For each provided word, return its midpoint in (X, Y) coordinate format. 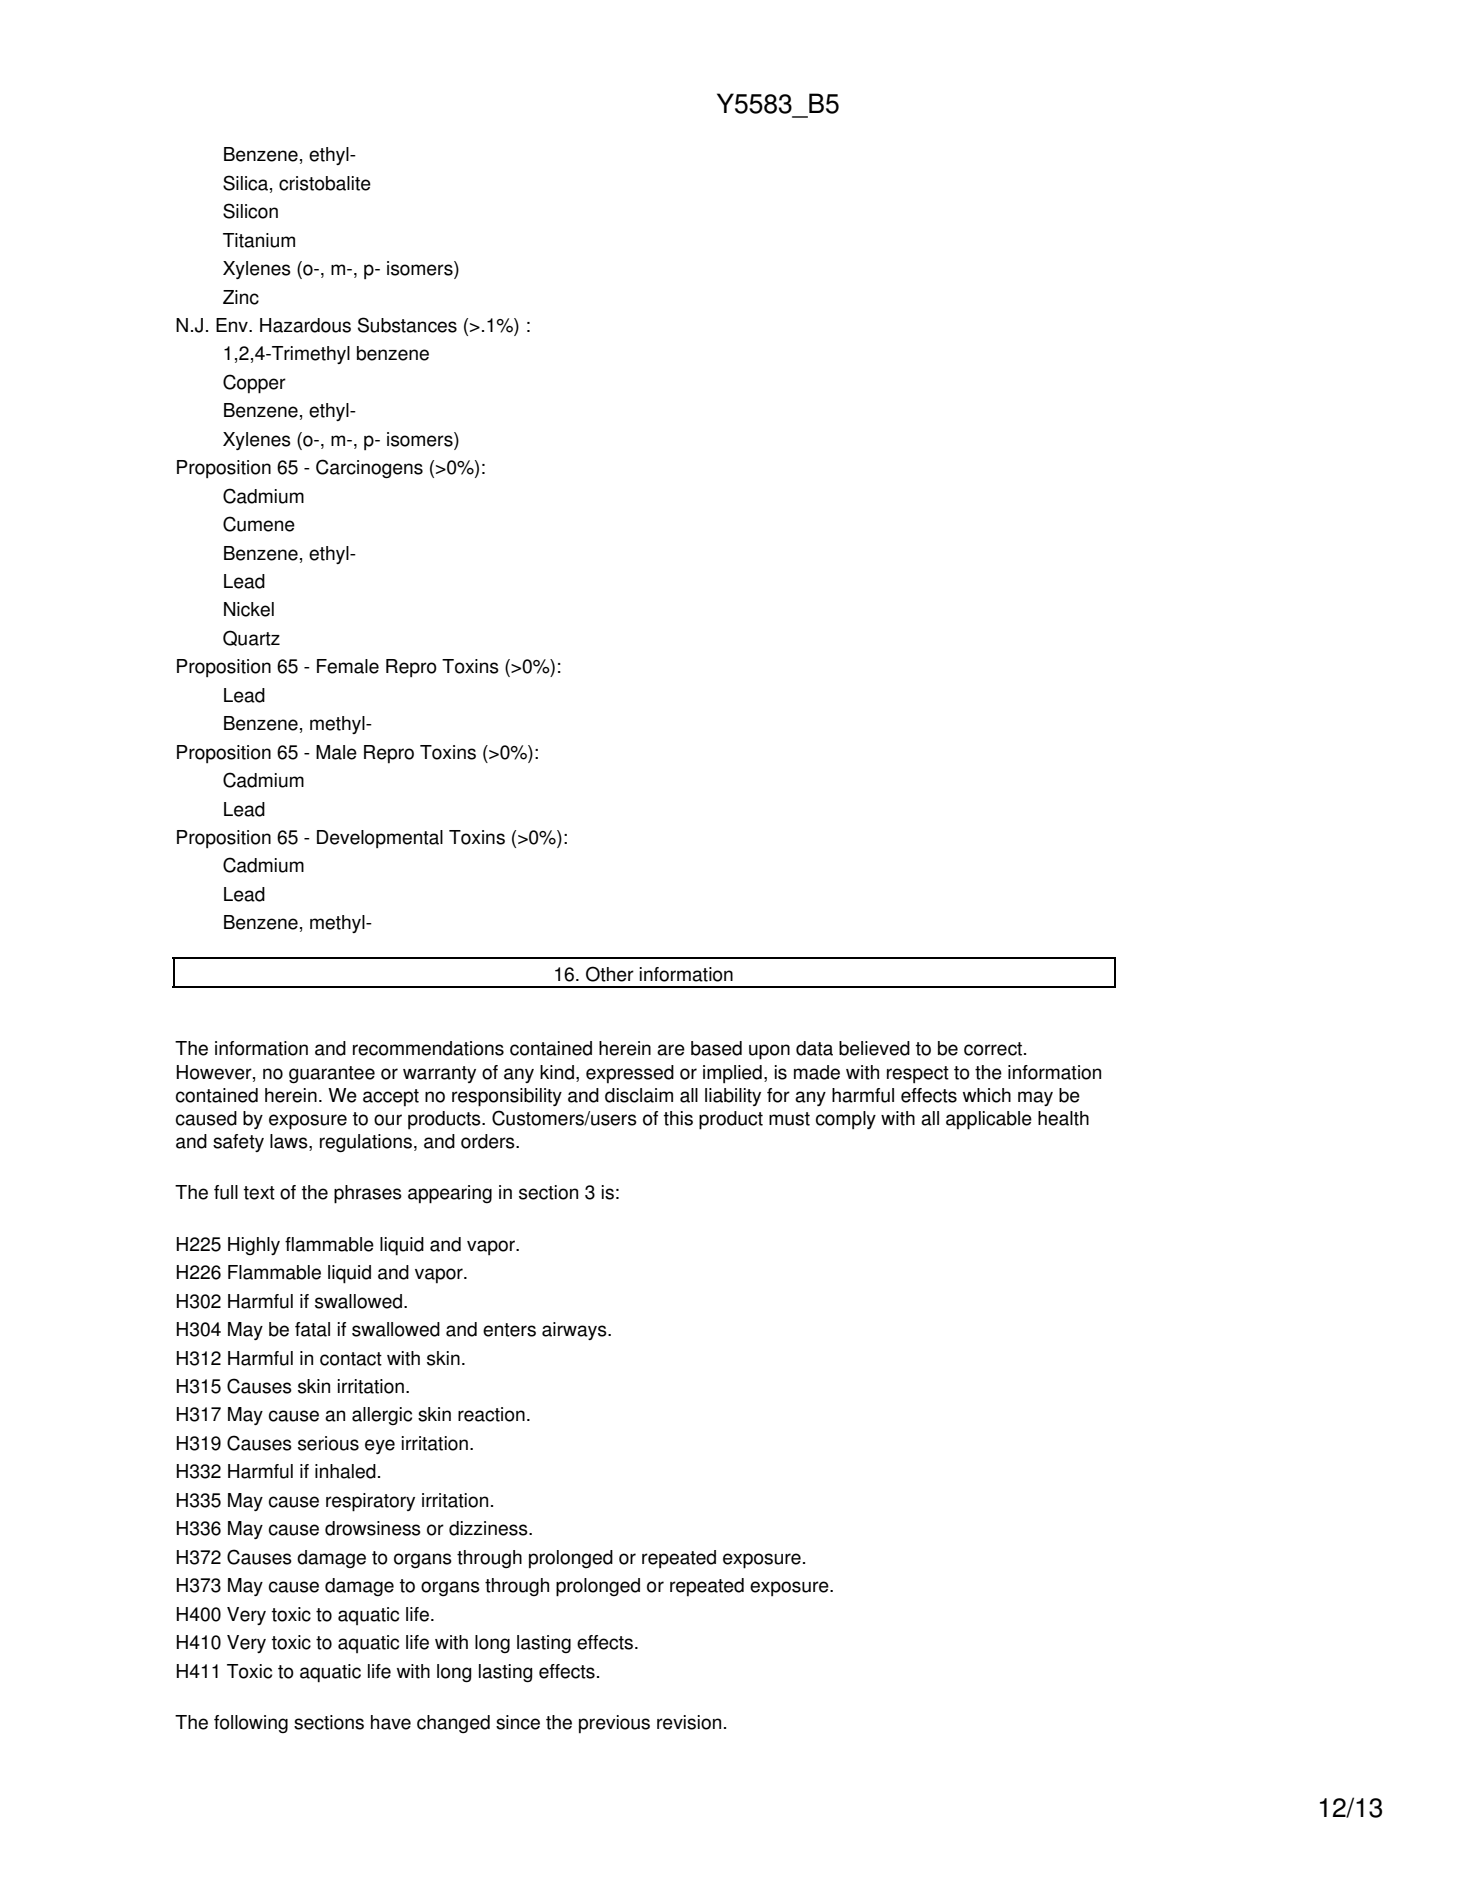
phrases (368, 1194)
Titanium (259, 240)
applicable (989, 1120)
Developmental (380, 839)
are (671, 1050)
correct (994, 1049)
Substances (407, 325)
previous (614, 1724)
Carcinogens (369, 468)
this (678, 1118)
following (251, 1724)
